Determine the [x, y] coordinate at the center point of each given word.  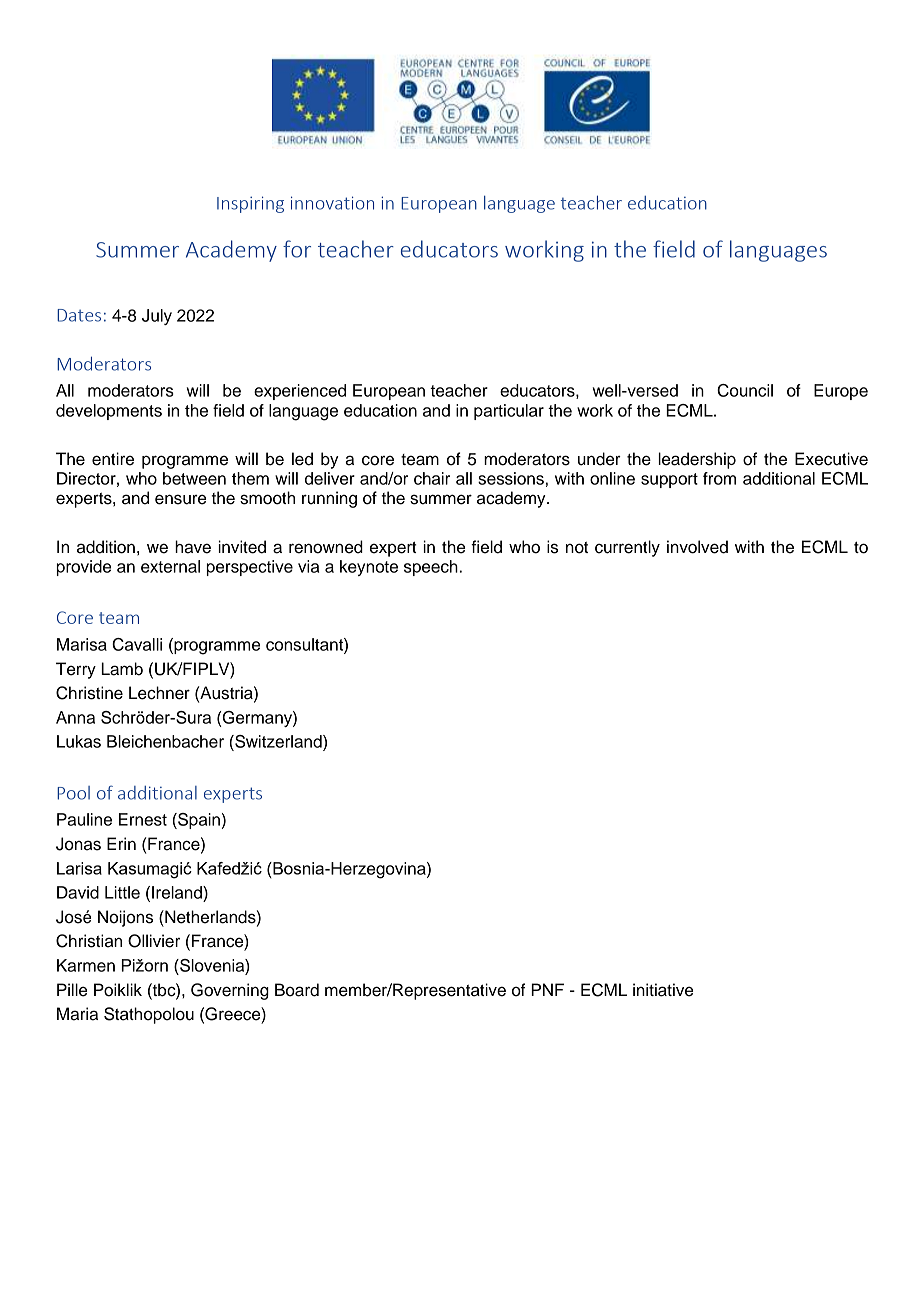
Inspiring [250, 204]
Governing [230, 991]
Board [297, 990]
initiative [663, 990]
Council [745, 390]
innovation [332, 203]
